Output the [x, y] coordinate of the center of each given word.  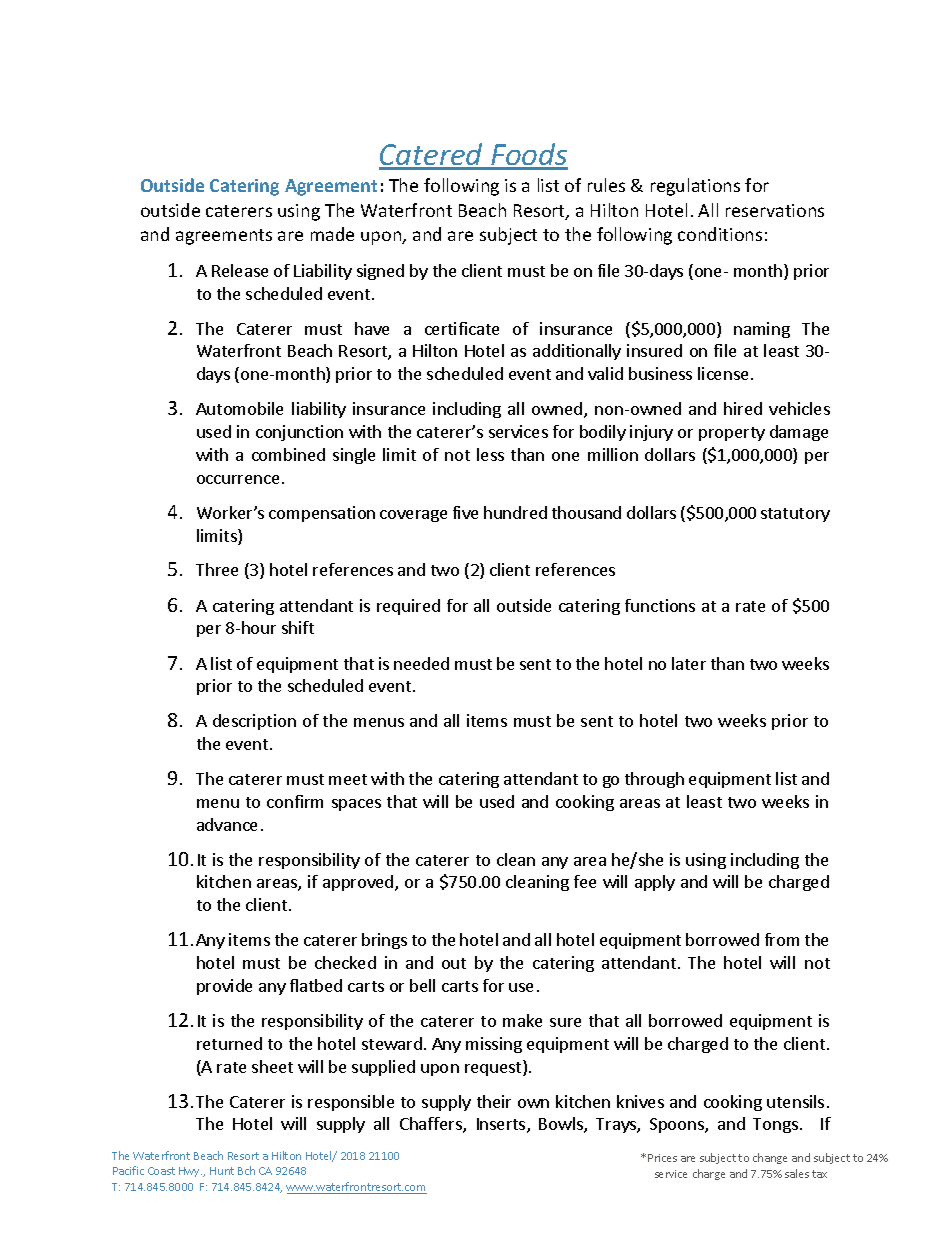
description [254, 722]
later [689, 663]
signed [380, 272]
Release [240, 270]
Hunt [222, 1171]
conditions [720, 234]
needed [421, 663]
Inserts [502, 1125]
